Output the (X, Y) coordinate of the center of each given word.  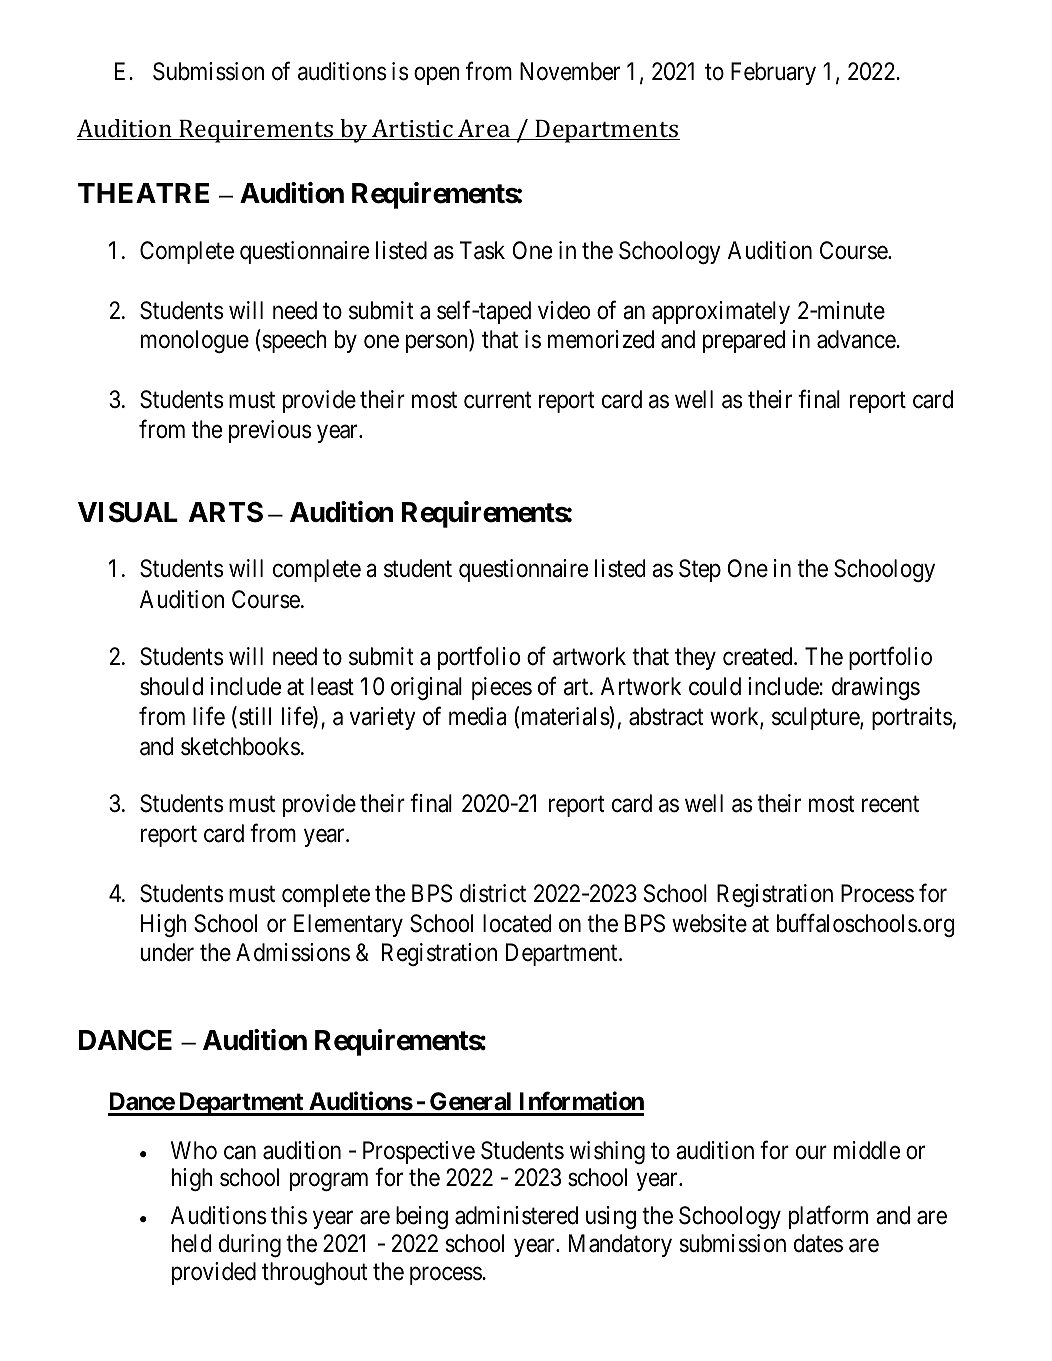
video (564, 310)
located (517, 923)
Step (700, 570)
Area (485, 129)
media (477, 716)
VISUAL (128, 512)
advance (857, 339)
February (773, 73)
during (250, 1245)
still (255, 716)
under (167, 952)
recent (890, 804)
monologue (195, 341)
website (709, 923)
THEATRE (143, 193)
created (759, 656)
